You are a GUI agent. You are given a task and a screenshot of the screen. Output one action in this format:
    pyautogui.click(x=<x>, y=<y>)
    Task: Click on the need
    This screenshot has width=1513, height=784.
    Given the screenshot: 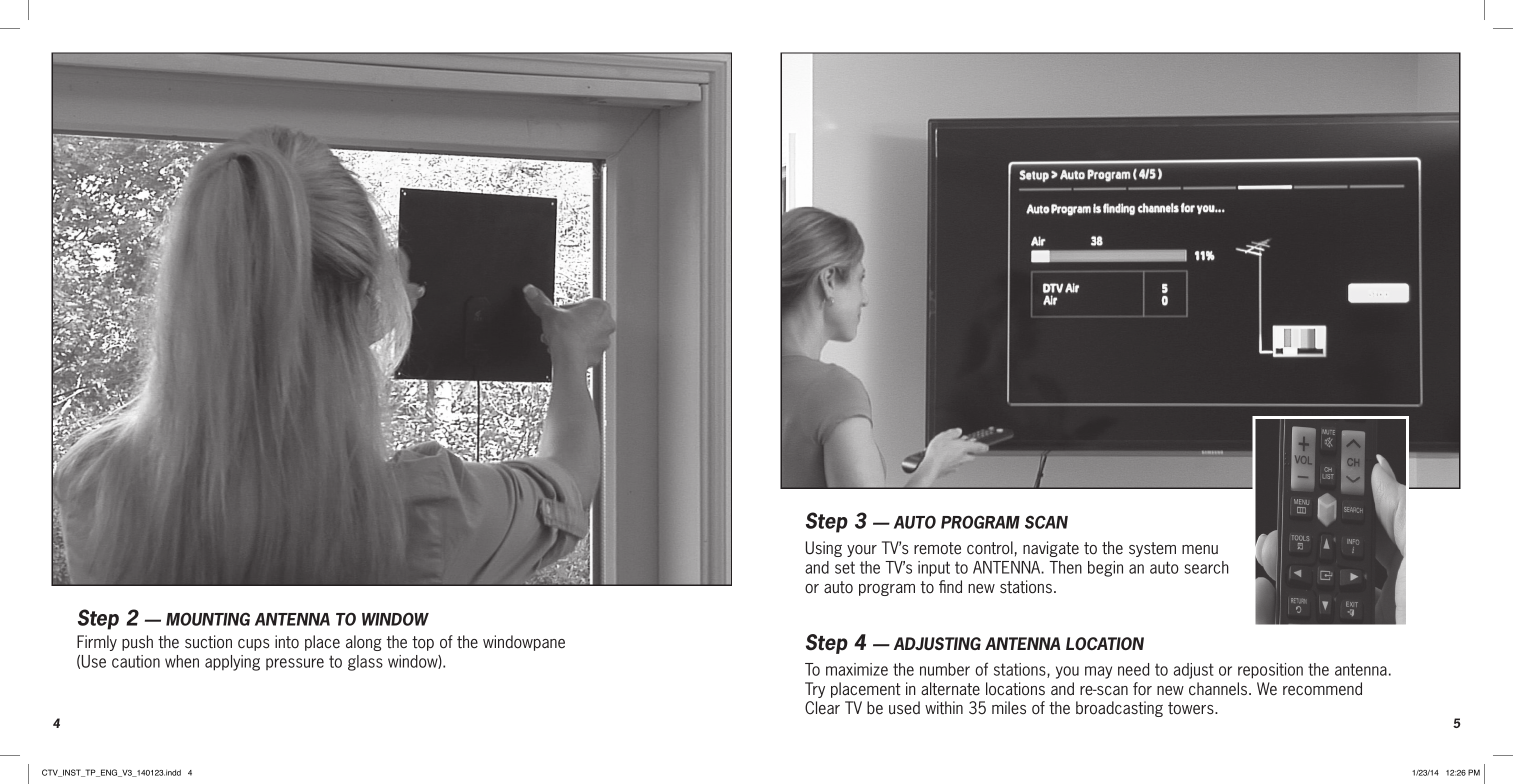 What is the action you would take?
    pyautogui.click(x=1133, y=669)
